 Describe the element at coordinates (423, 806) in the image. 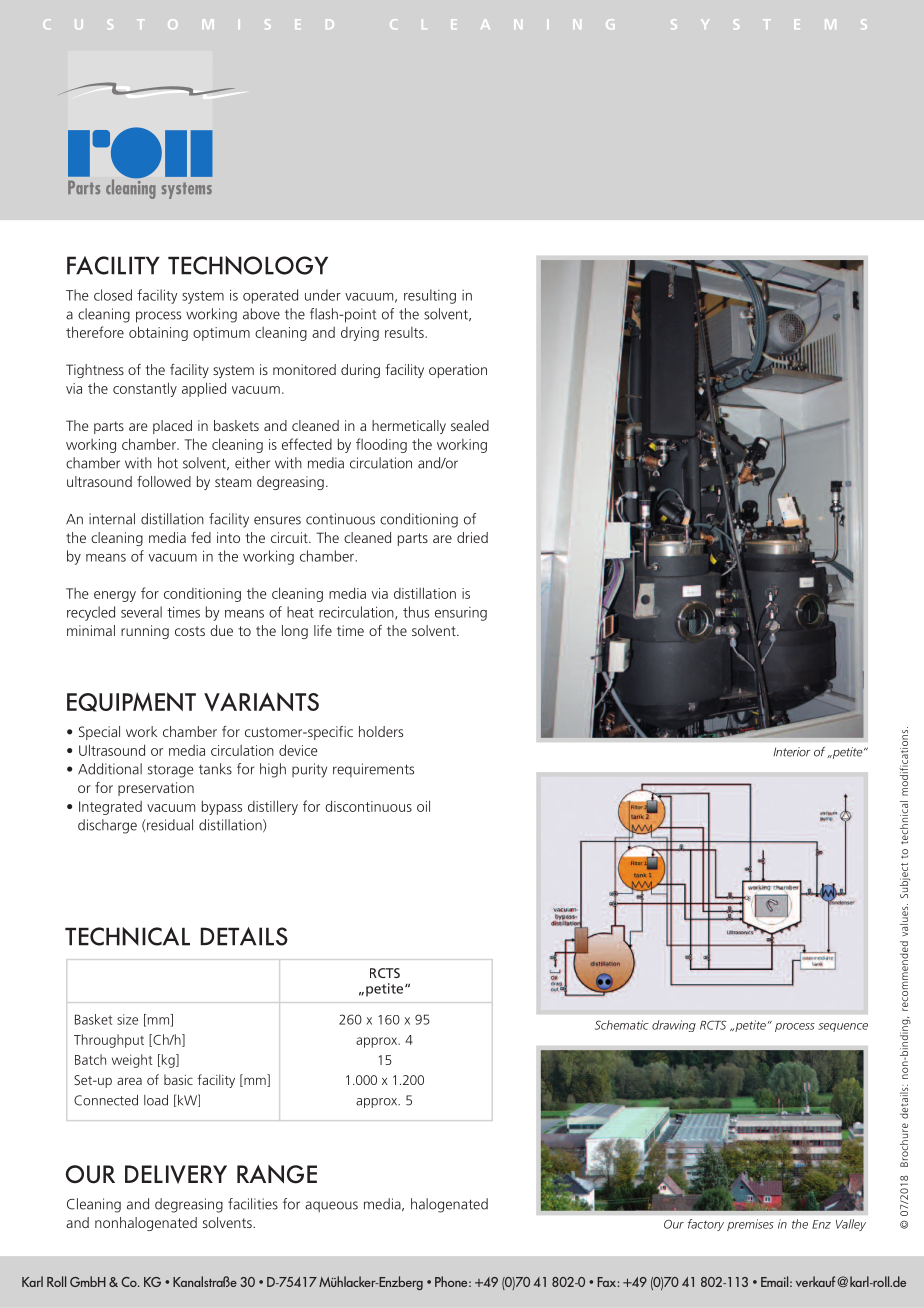

I see `oil` at that location.
